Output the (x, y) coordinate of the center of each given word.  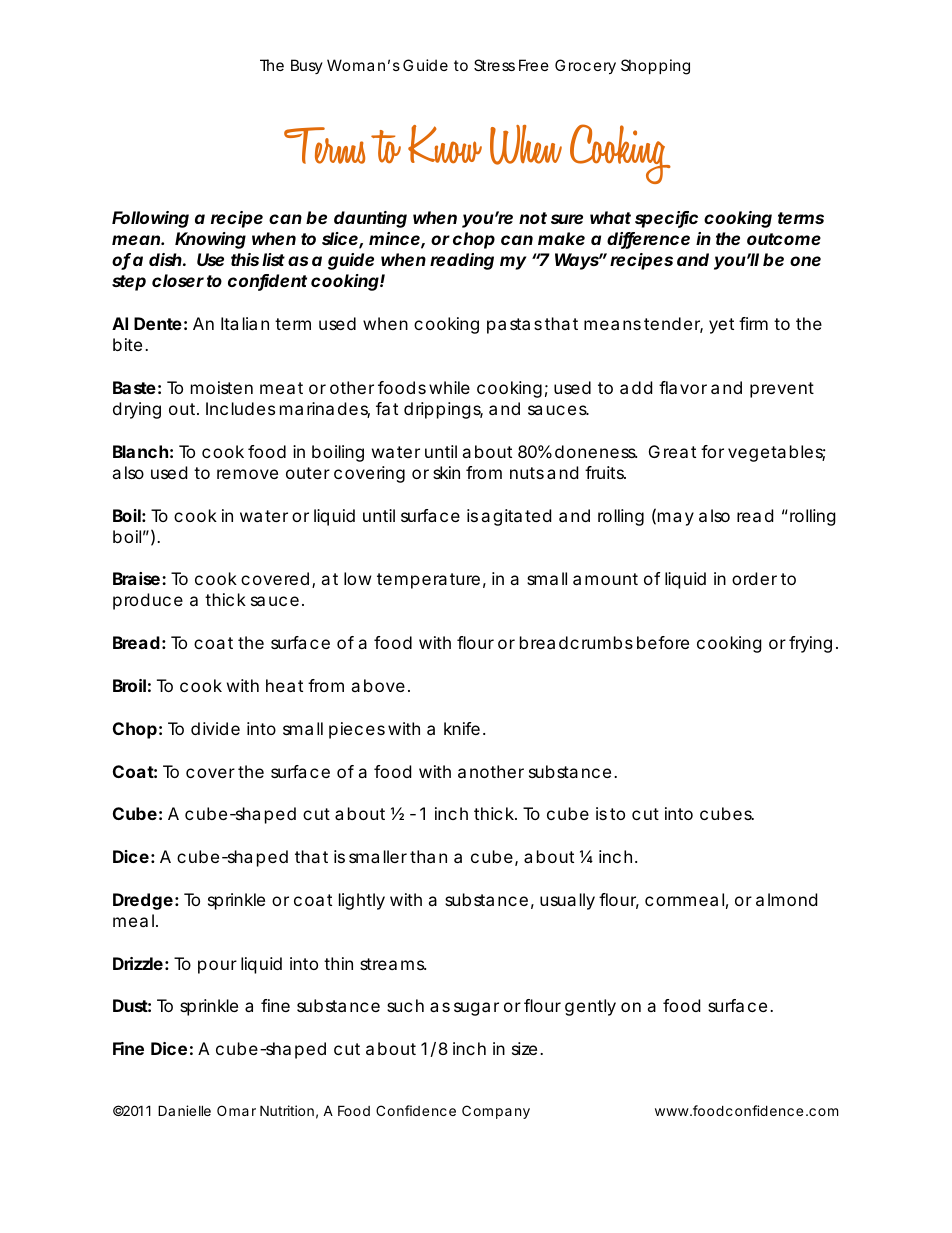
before (663, 642)
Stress (494, 65)
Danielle (184, 1110)
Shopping (655, 67)
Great (672, 451)
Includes (240, 408)
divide (215, 728)
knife (462, 728)
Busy (307, 66)
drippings (443, 410)
